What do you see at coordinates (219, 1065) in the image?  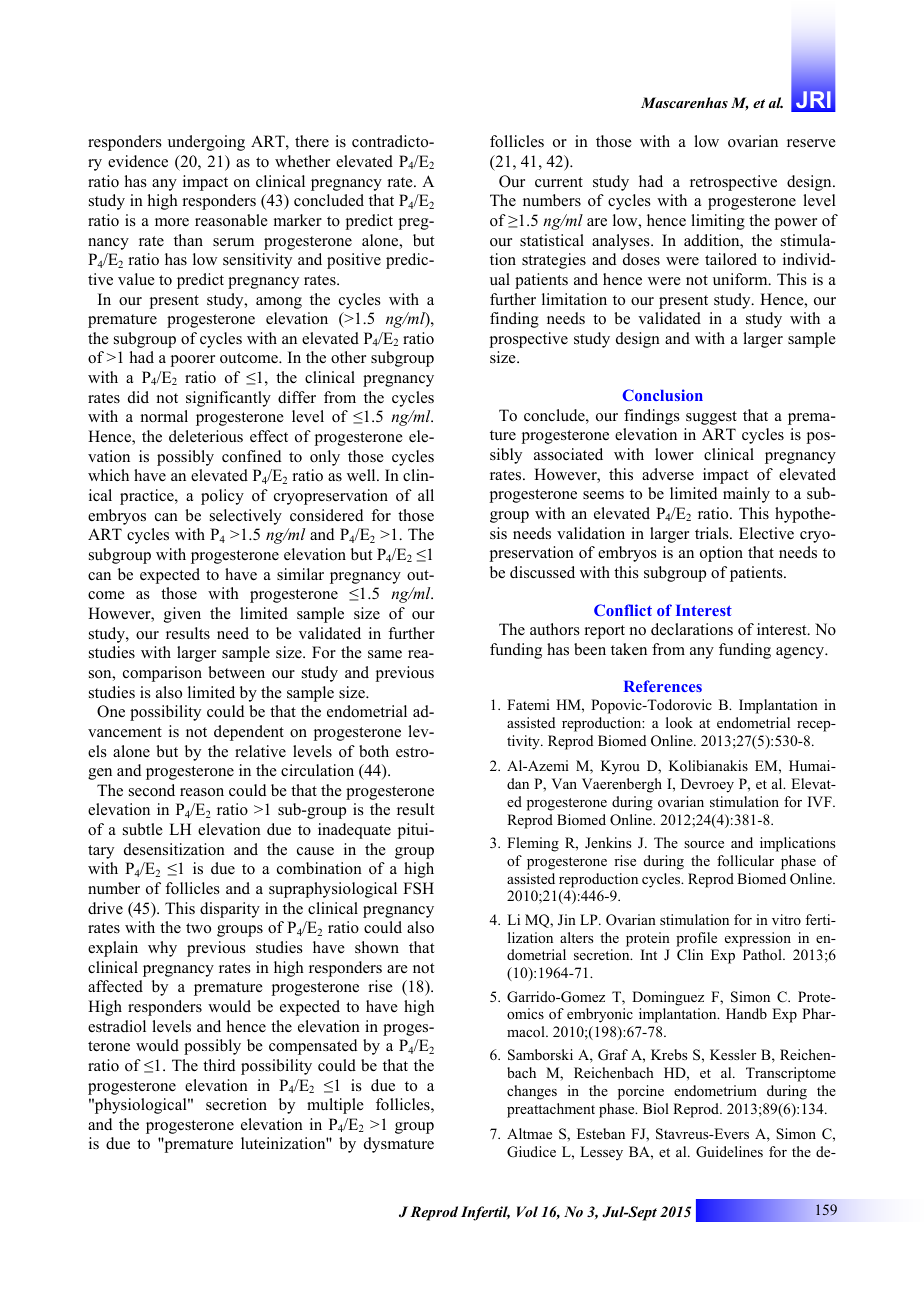 I see `third` at bounding box center [219, 1065].
